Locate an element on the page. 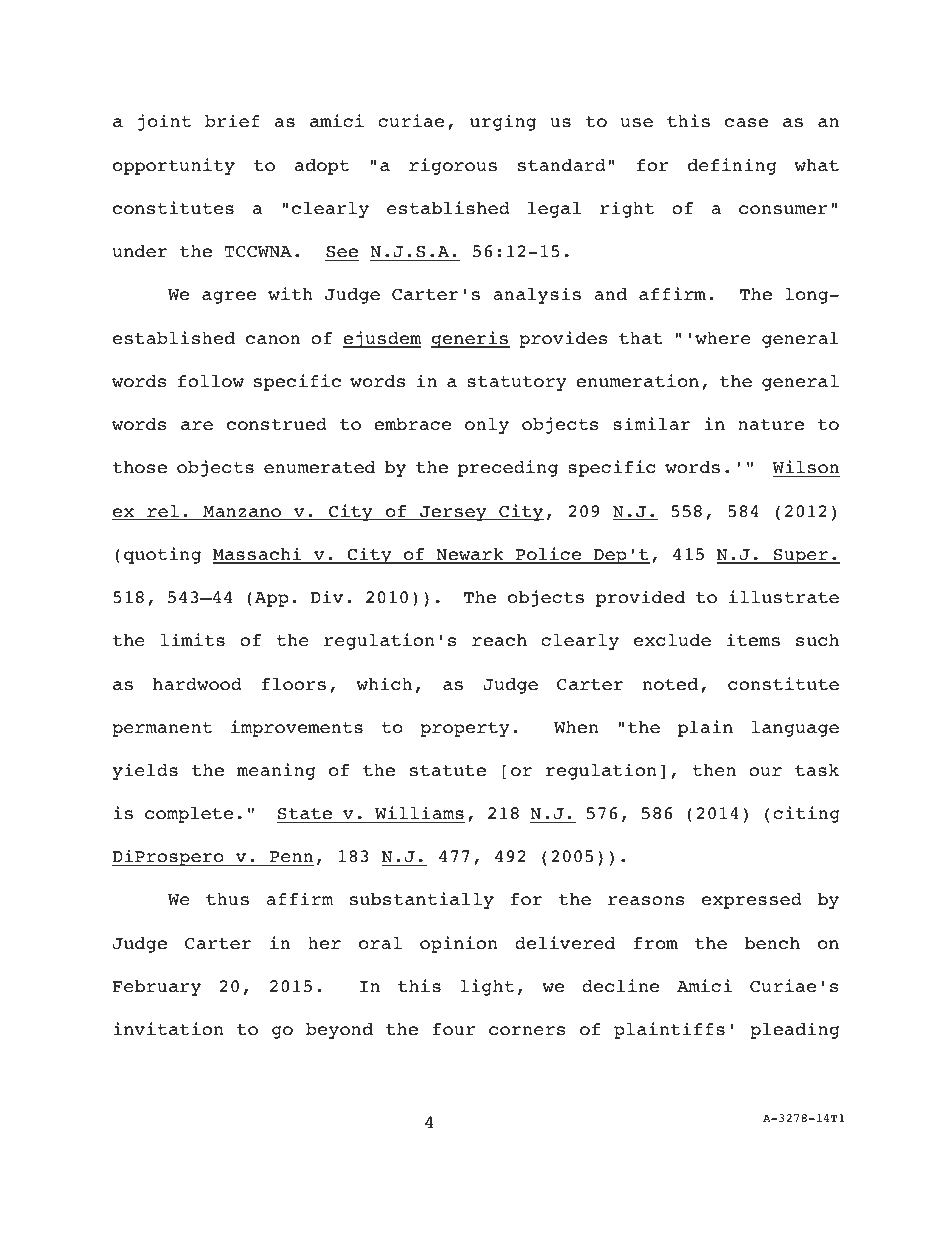  light is located at coordinates (487, 987).
